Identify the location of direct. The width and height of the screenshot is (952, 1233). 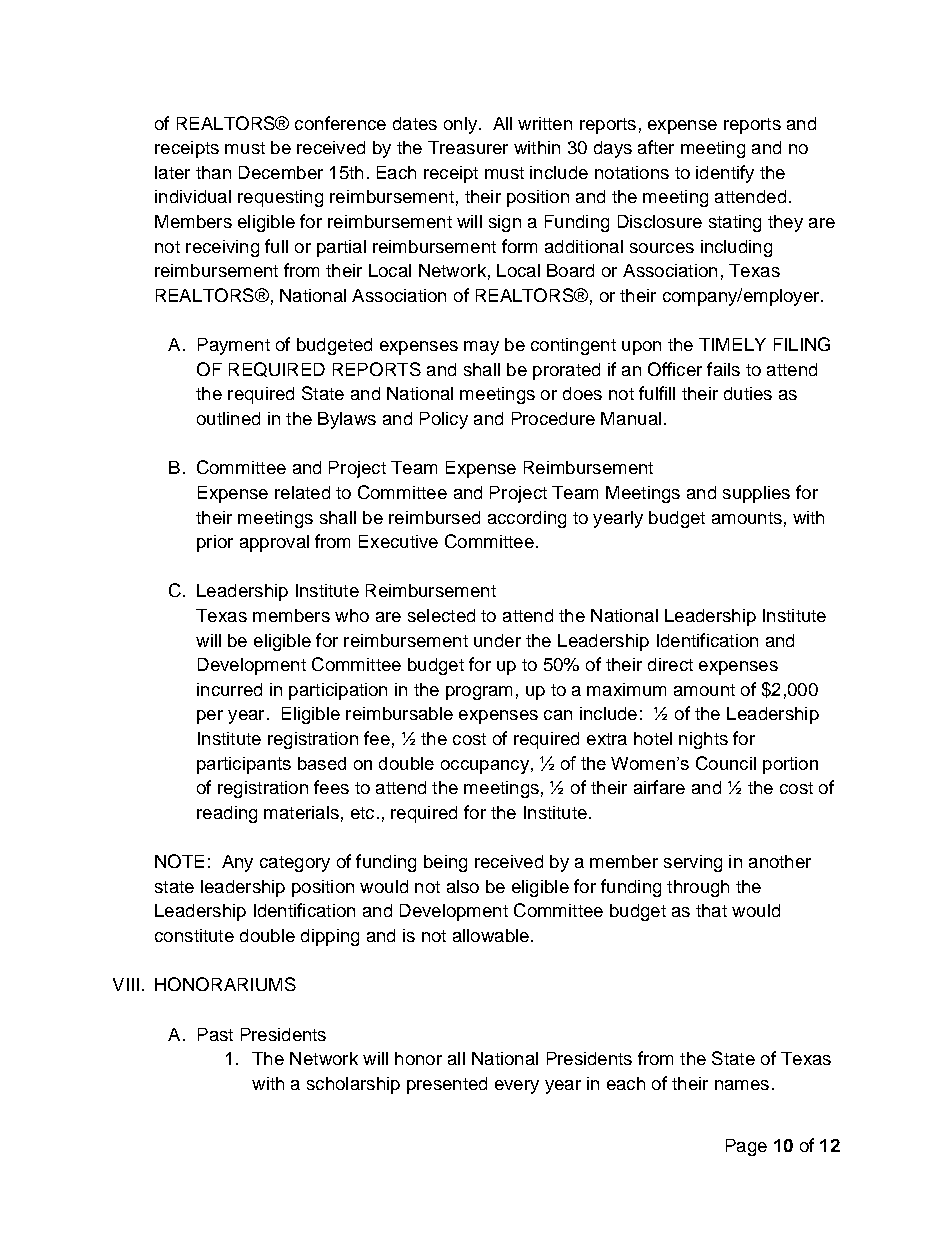
(670, 664).
